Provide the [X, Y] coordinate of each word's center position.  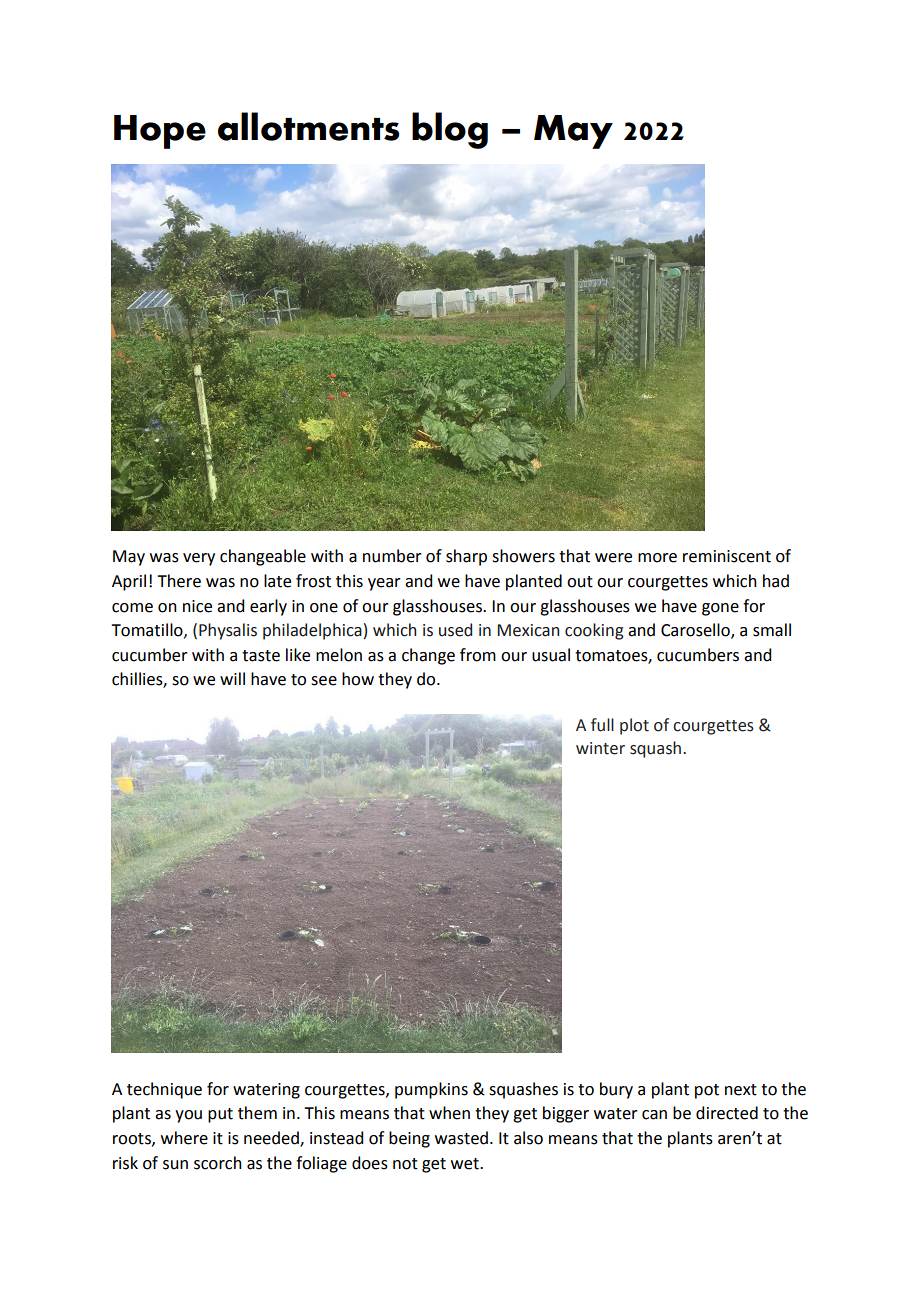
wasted [461, 1138]
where [184, 1138]
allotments [309, 126]
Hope [160, 132]
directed [727, 1113]
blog [450, 130]
